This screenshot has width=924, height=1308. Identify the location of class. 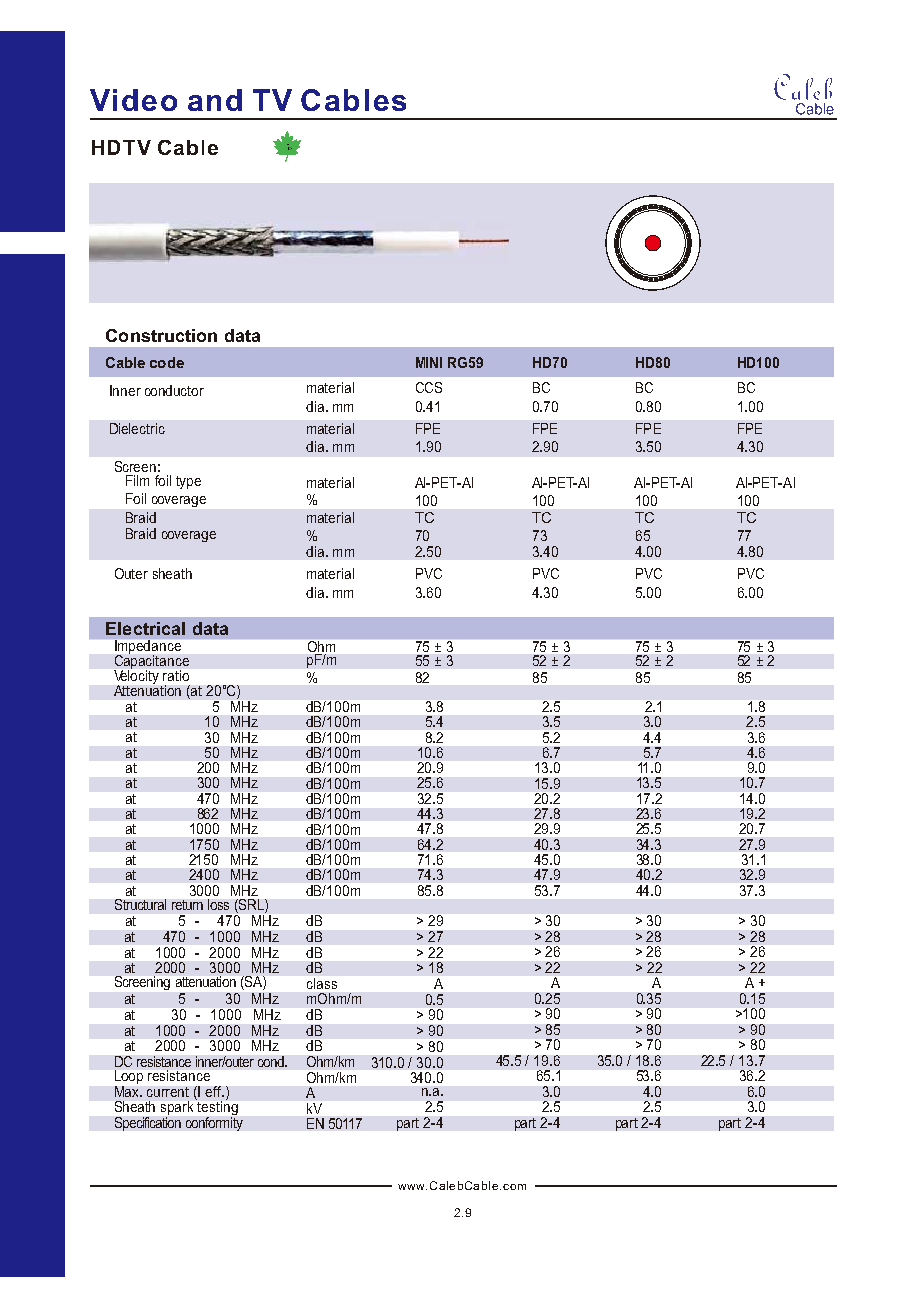
(322, 983).
